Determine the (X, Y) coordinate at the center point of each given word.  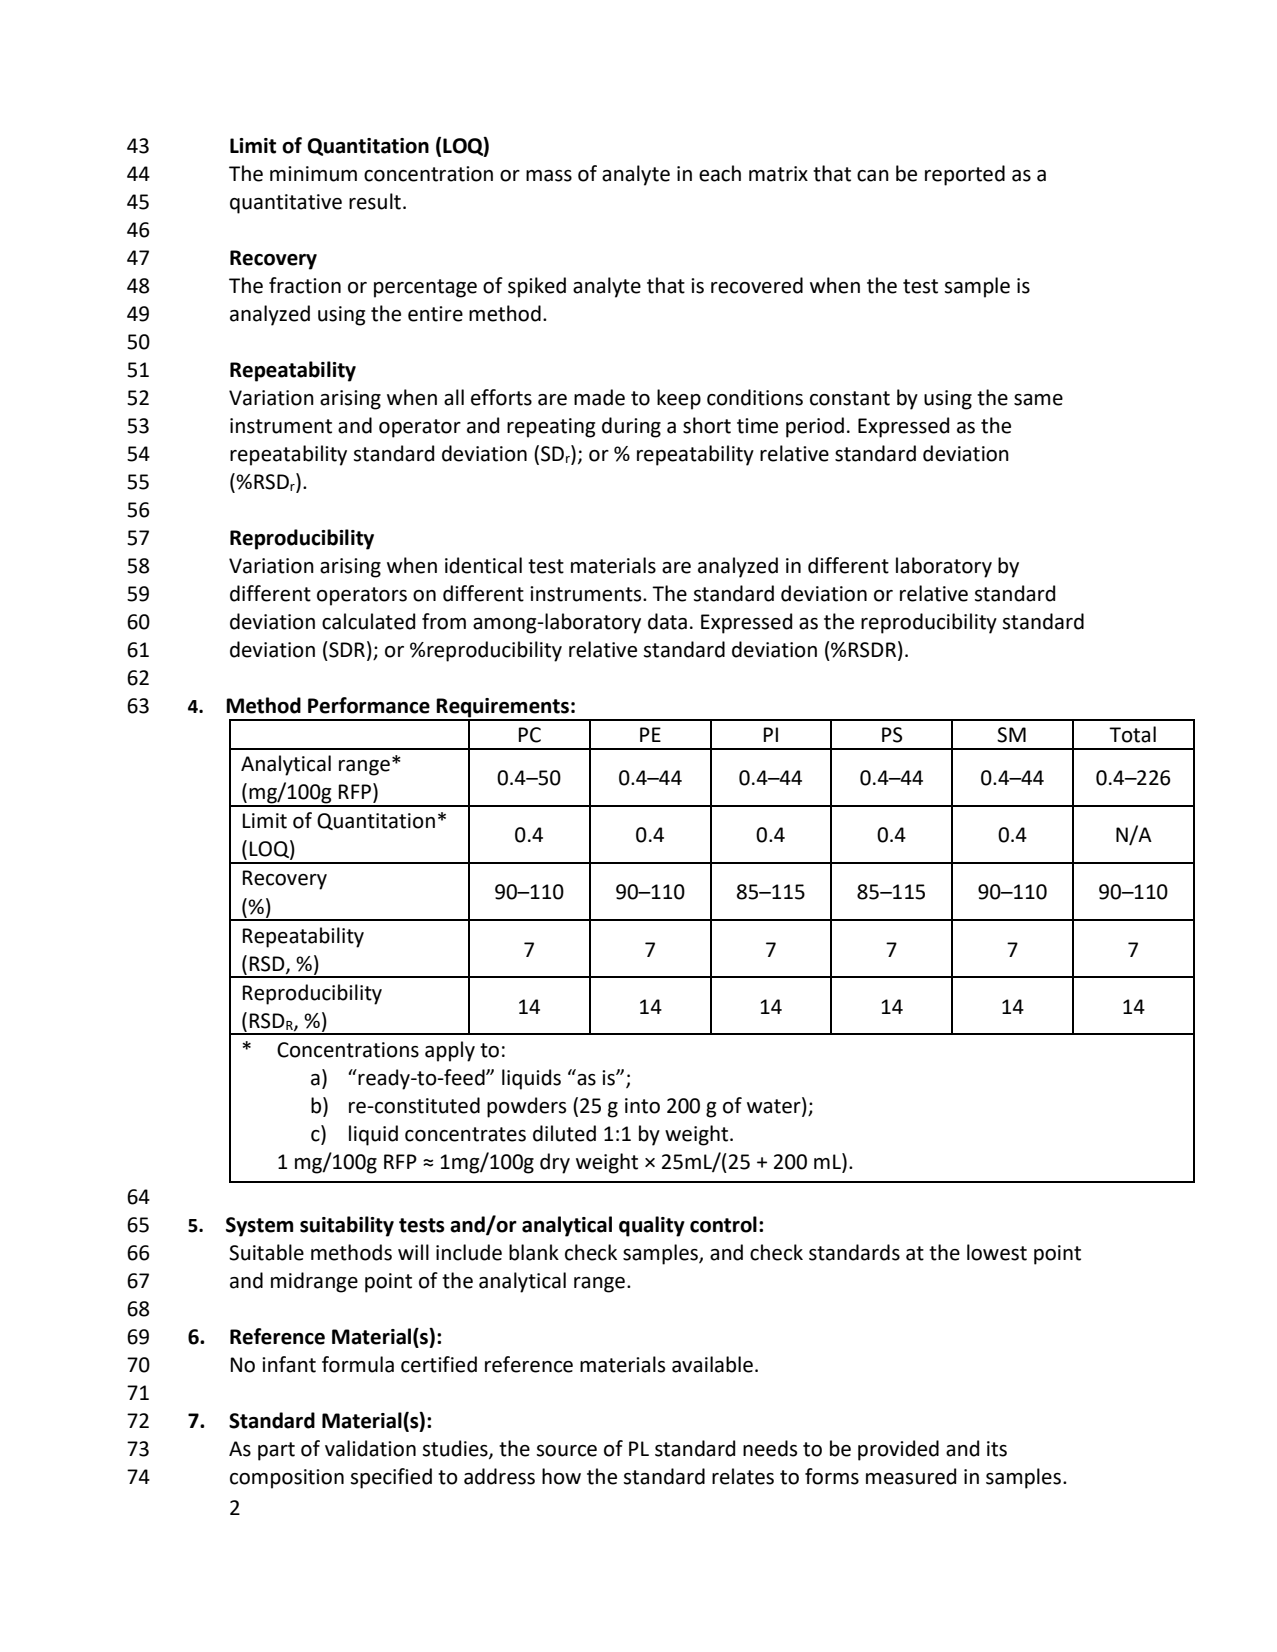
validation (370, 1448)
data (667, 621)
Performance (369, 705)
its (997, 1449)
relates (743, 1476)
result (375, 201)
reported (965, 175)
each (720, 173)
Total (1132, 734)
